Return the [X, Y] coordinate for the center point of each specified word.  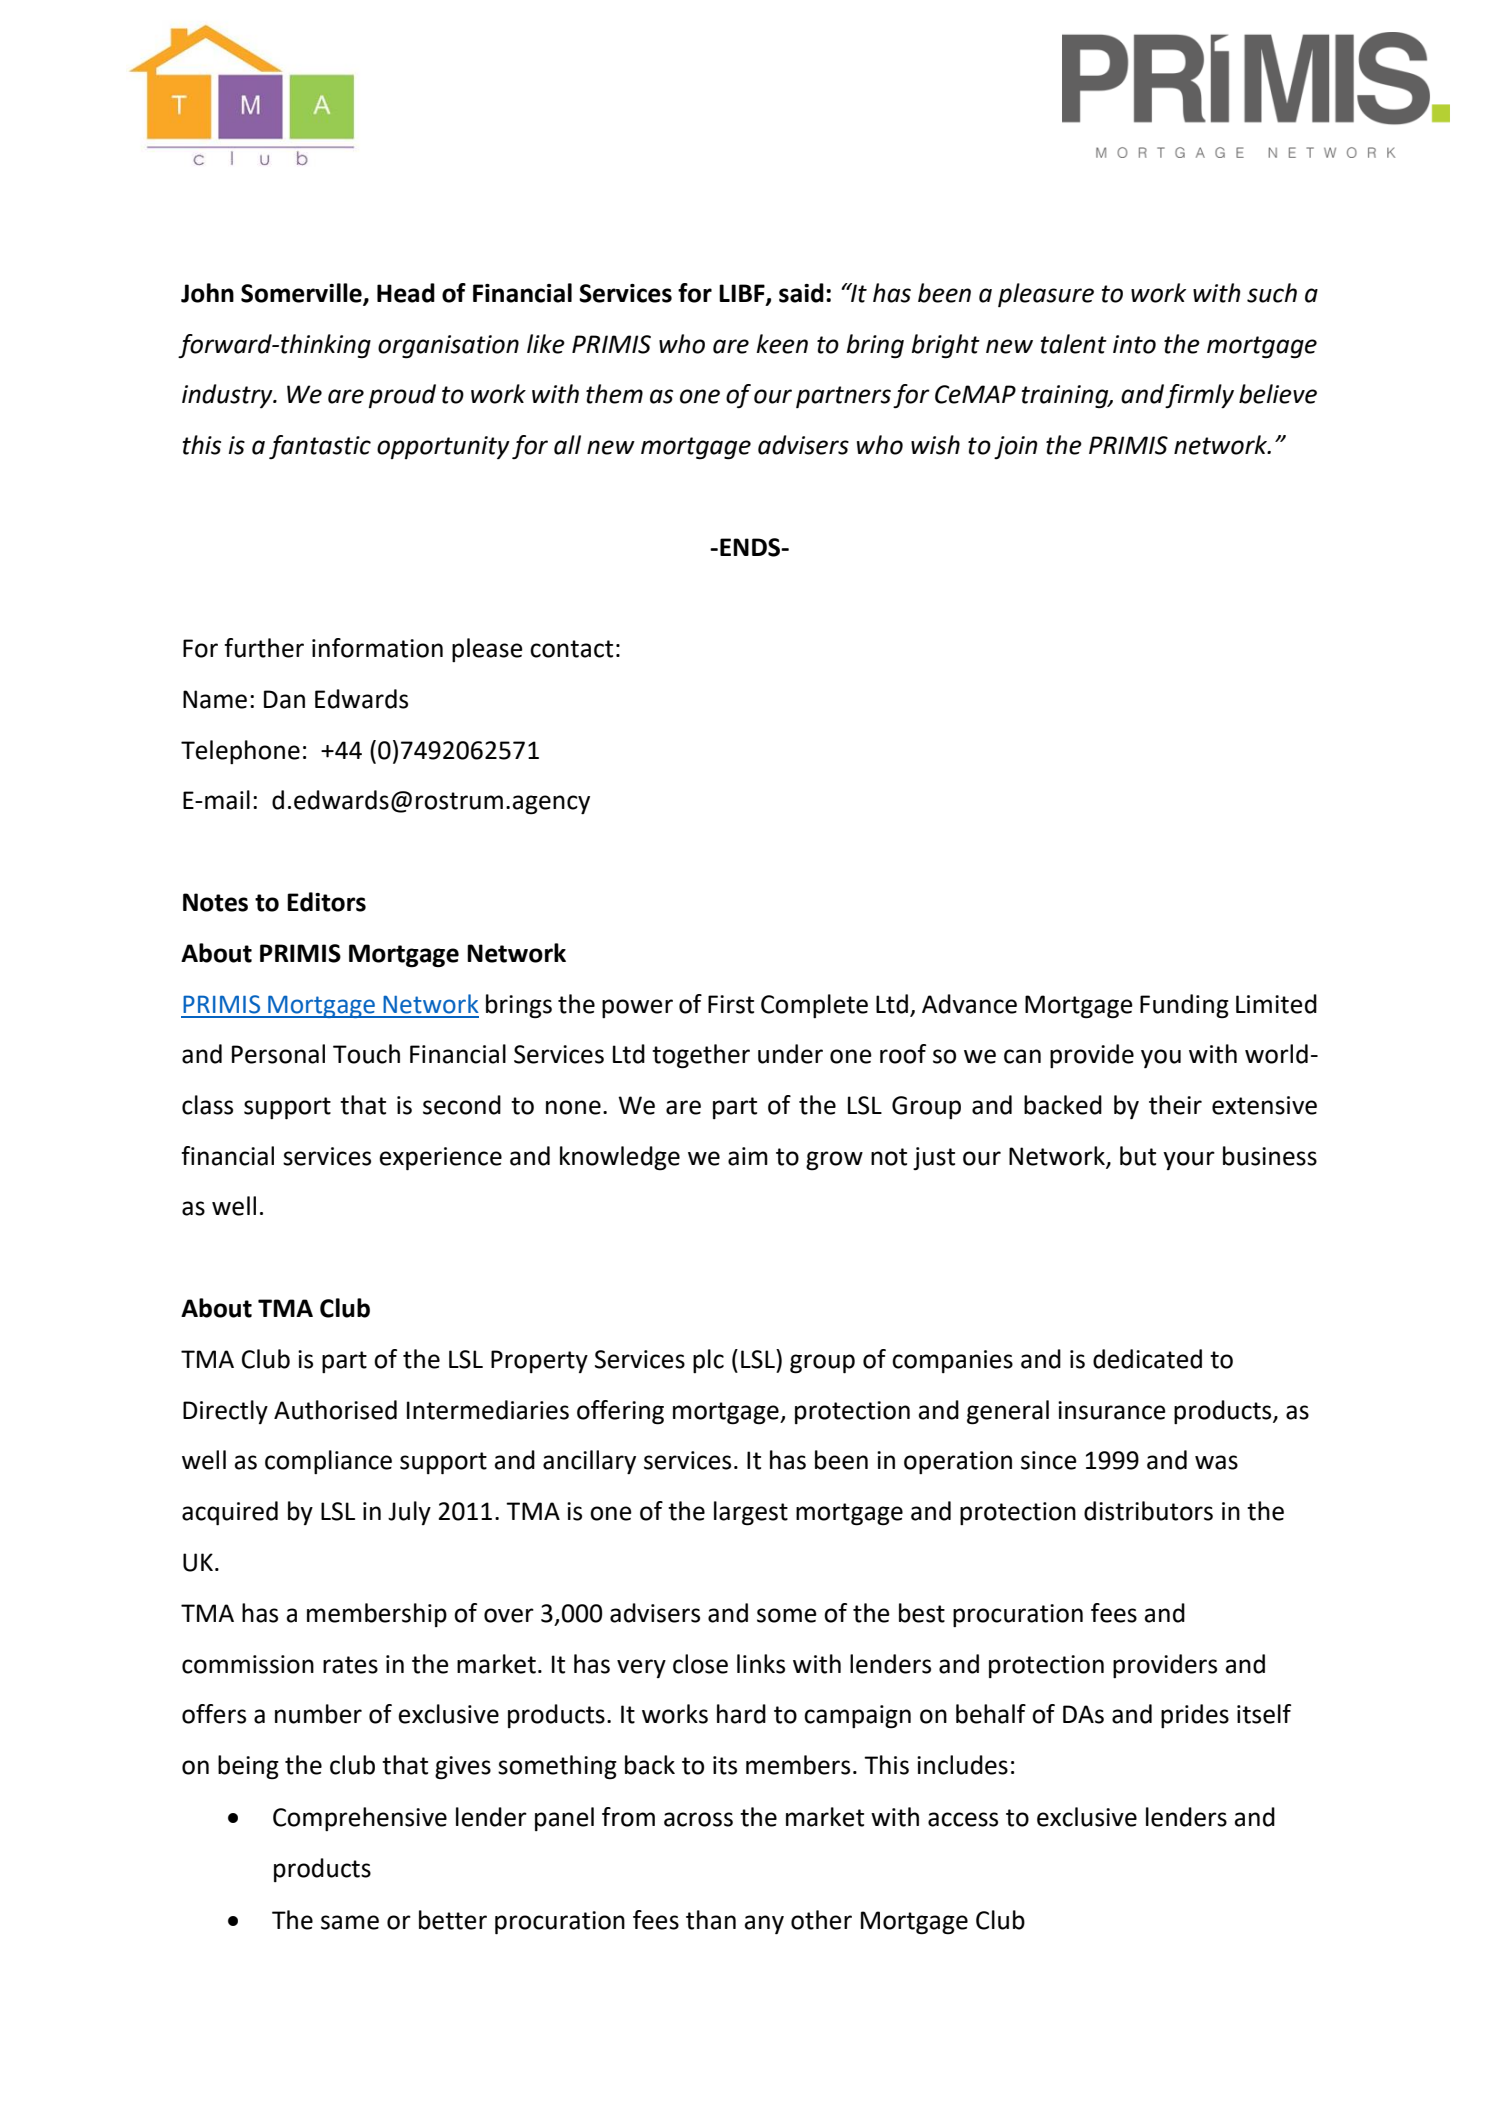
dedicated [1147, 1359]
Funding [1184, 1006]
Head [406, 293]
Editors [326, 902]
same [350, 1922]
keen [782, 344]
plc [708, 1361]
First [731, 1004]
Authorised [335, 1410]
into [1134, 344]
